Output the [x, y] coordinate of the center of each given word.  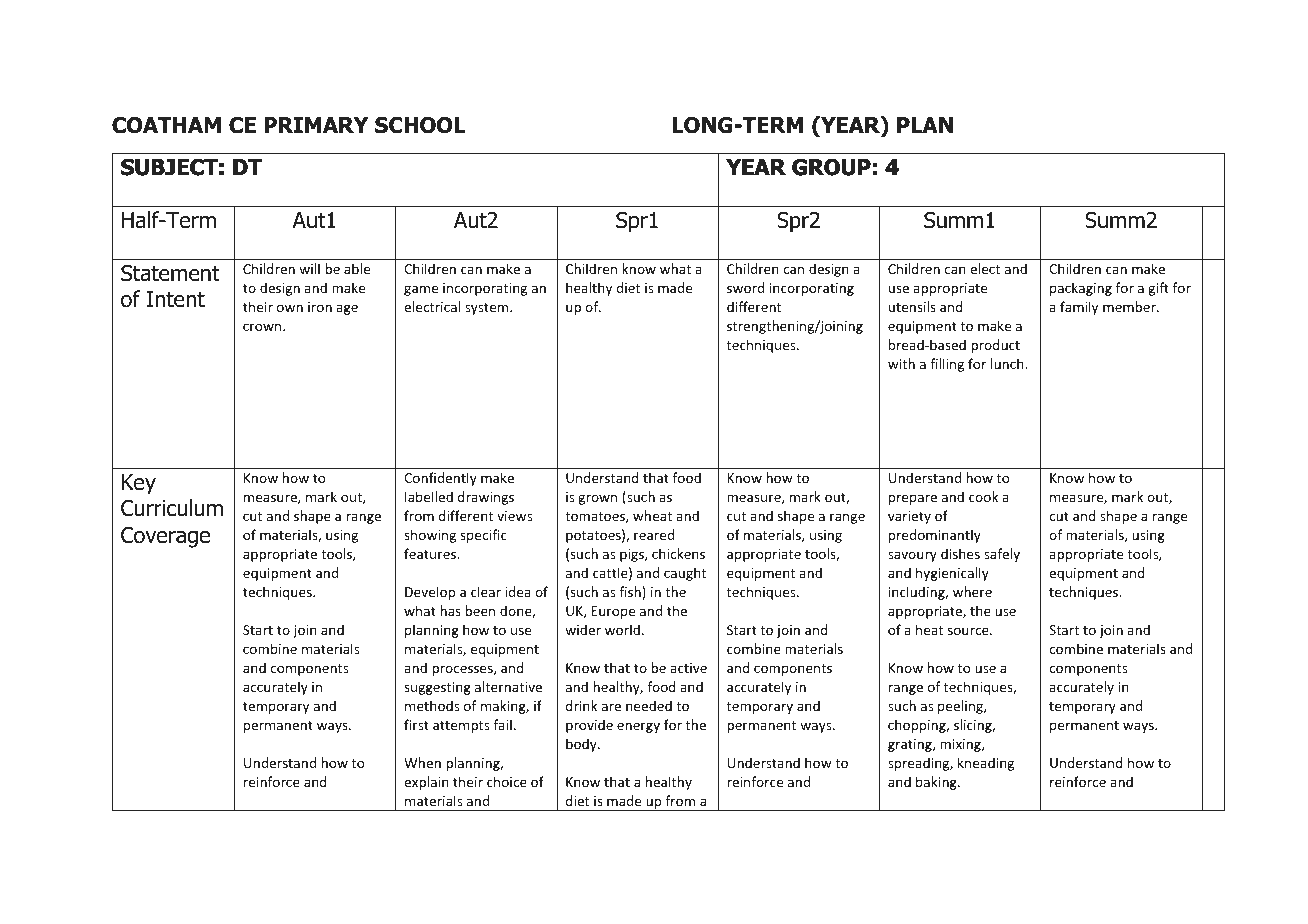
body [582, 745]
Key [139, 484]
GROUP [831, 167]
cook [983, 496]
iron [320, 307]
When [422, 762]
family [1079, 308]
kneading [986, 764]
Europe [613, 612]
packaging [1081, 289]
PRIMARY [316, 125]
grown [597, 499]
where [972, 591]
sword [745, 287]
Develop [430, 593]
